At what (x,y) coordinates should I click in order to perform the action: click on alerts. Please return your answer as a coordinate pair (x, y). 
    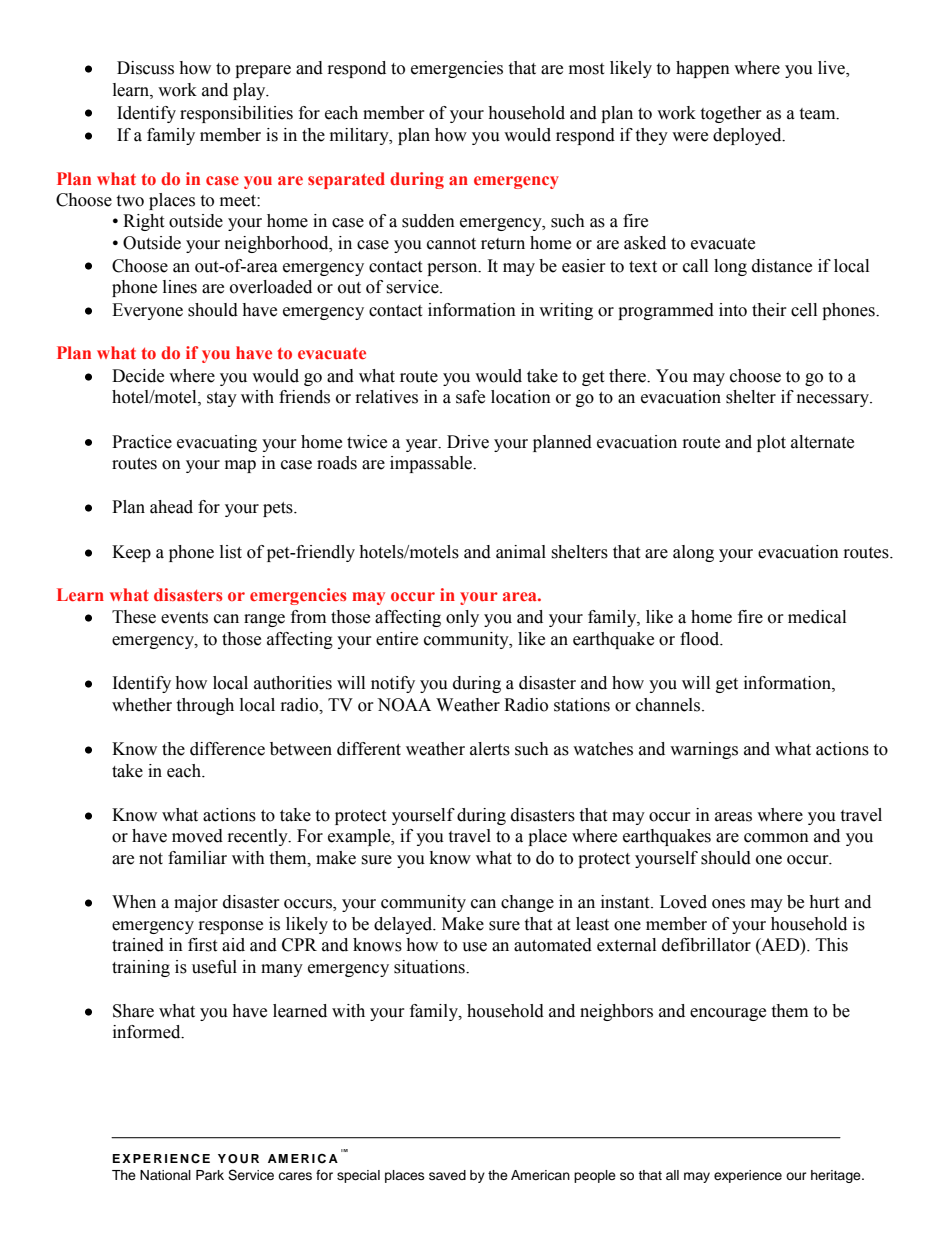
    Looking at the image, I should click on (490, 749).
